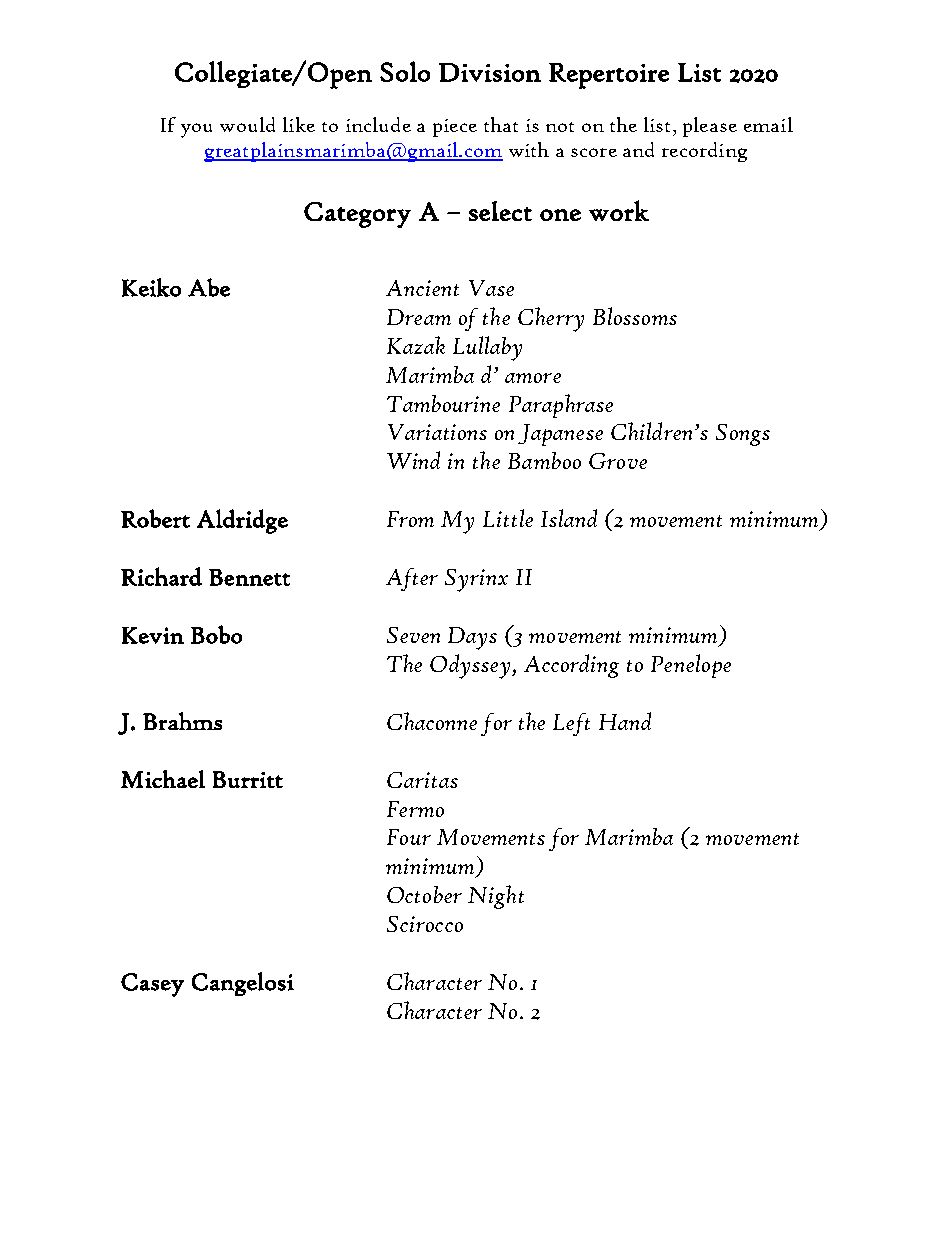 The height and width of the screenshot is (1233, 952). Describe the element at coordinates (710, 127) in the screenshot. I see `please` at that location.
